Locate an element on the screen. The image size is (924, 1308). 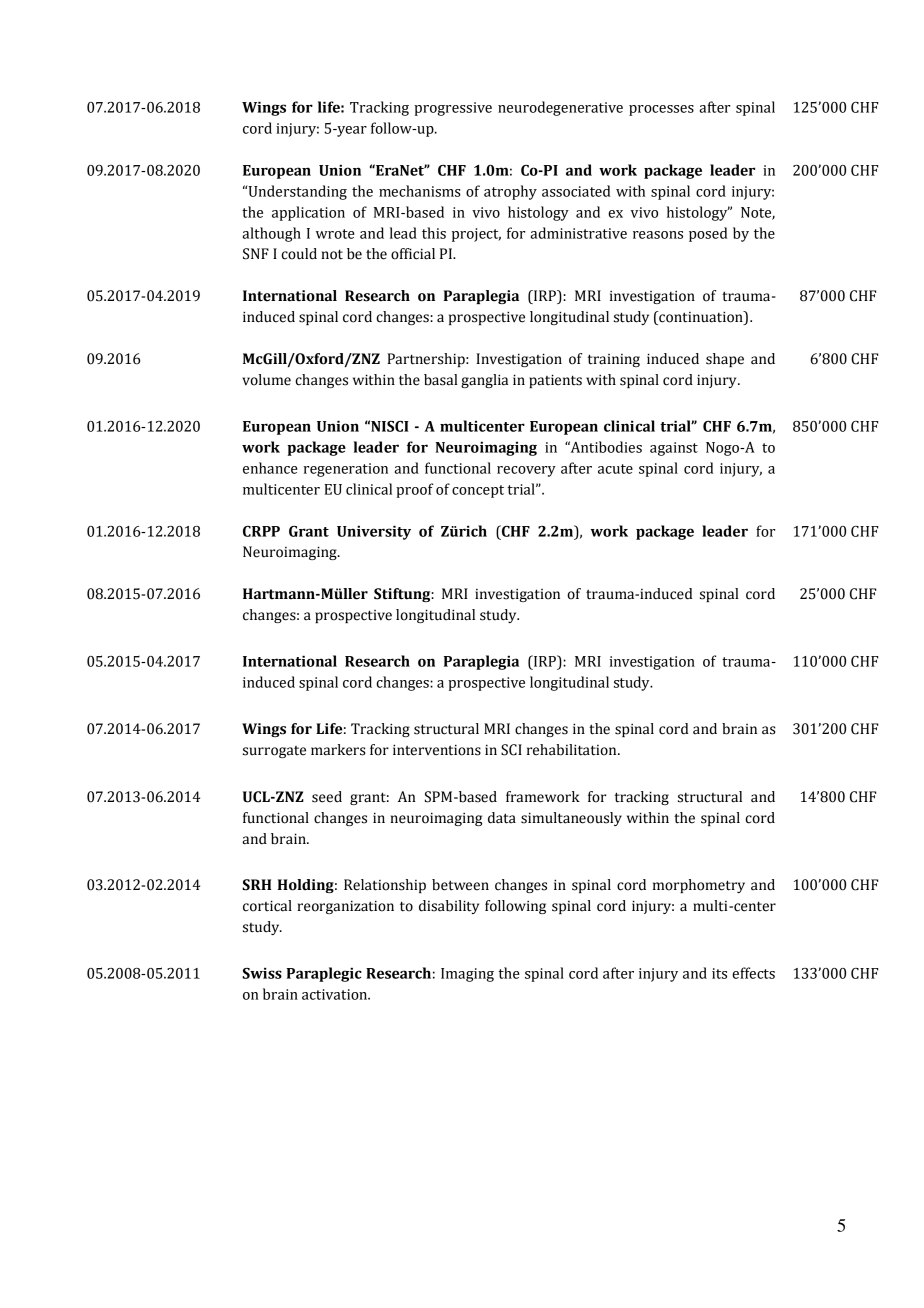
data is located at coordinates (502, 818).
